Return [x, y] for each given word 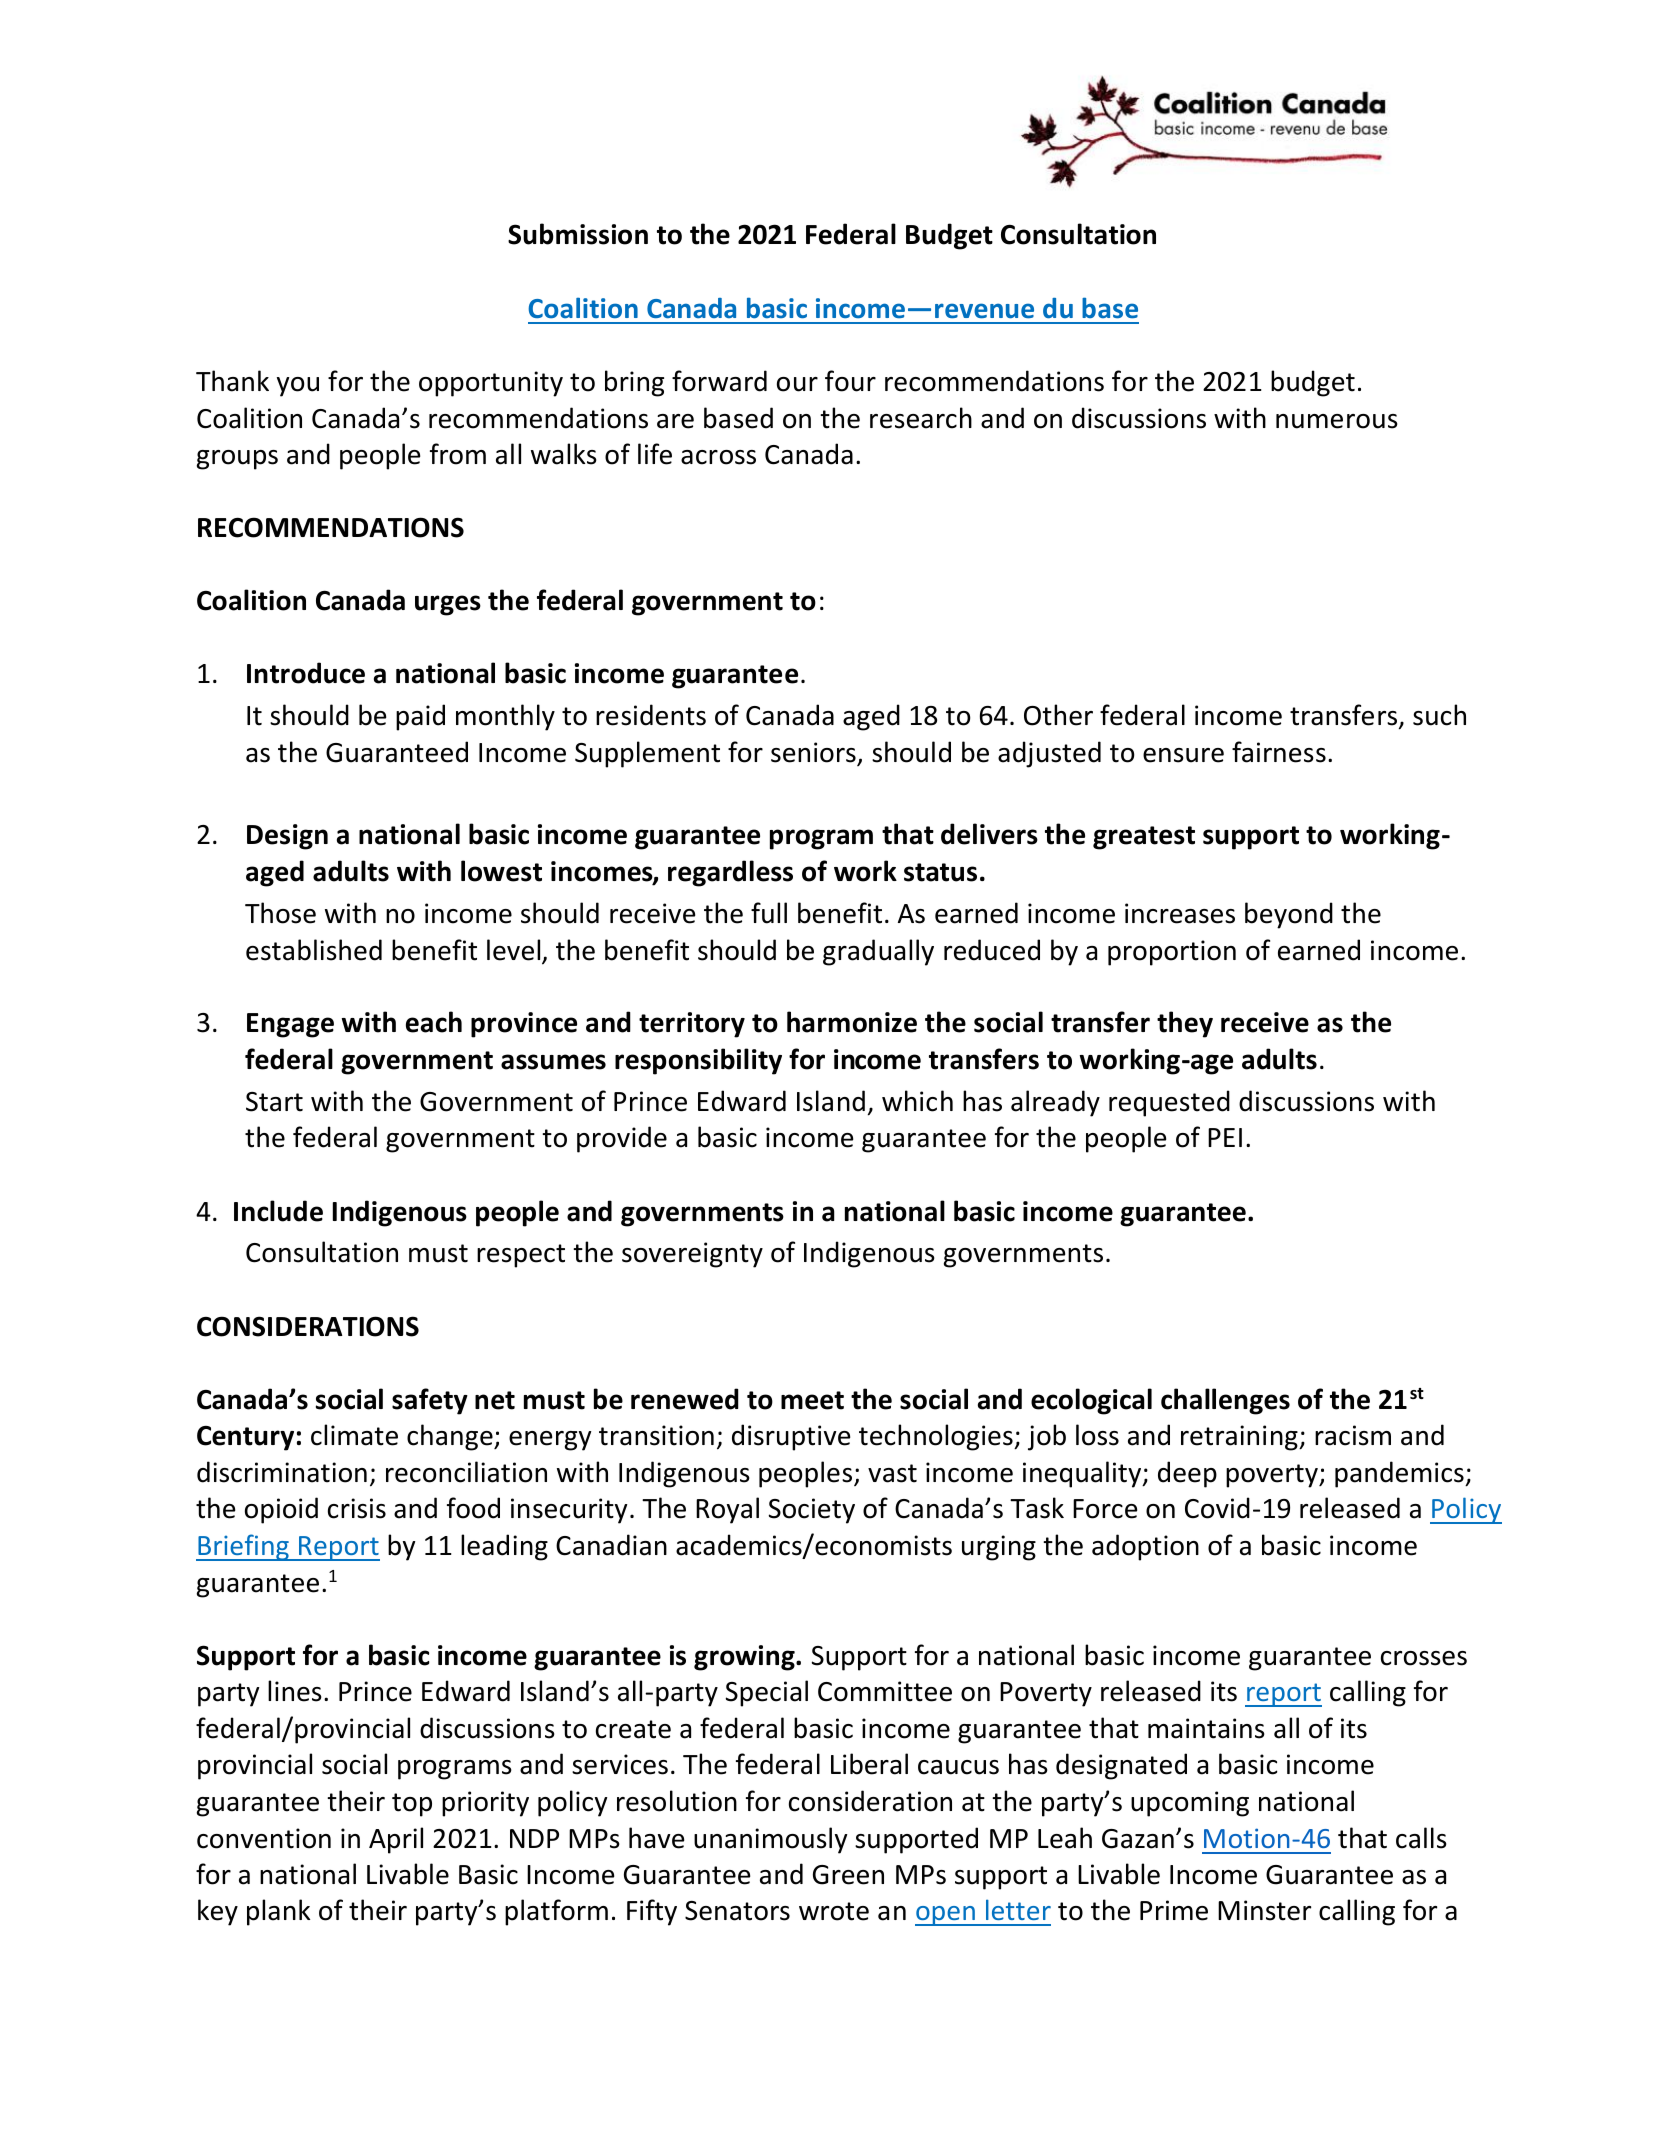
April [396, 1840]
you [298, 387]
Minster [1264, 1910]
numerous [1337, 421]
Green [848, 1875]
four [850, 381]
